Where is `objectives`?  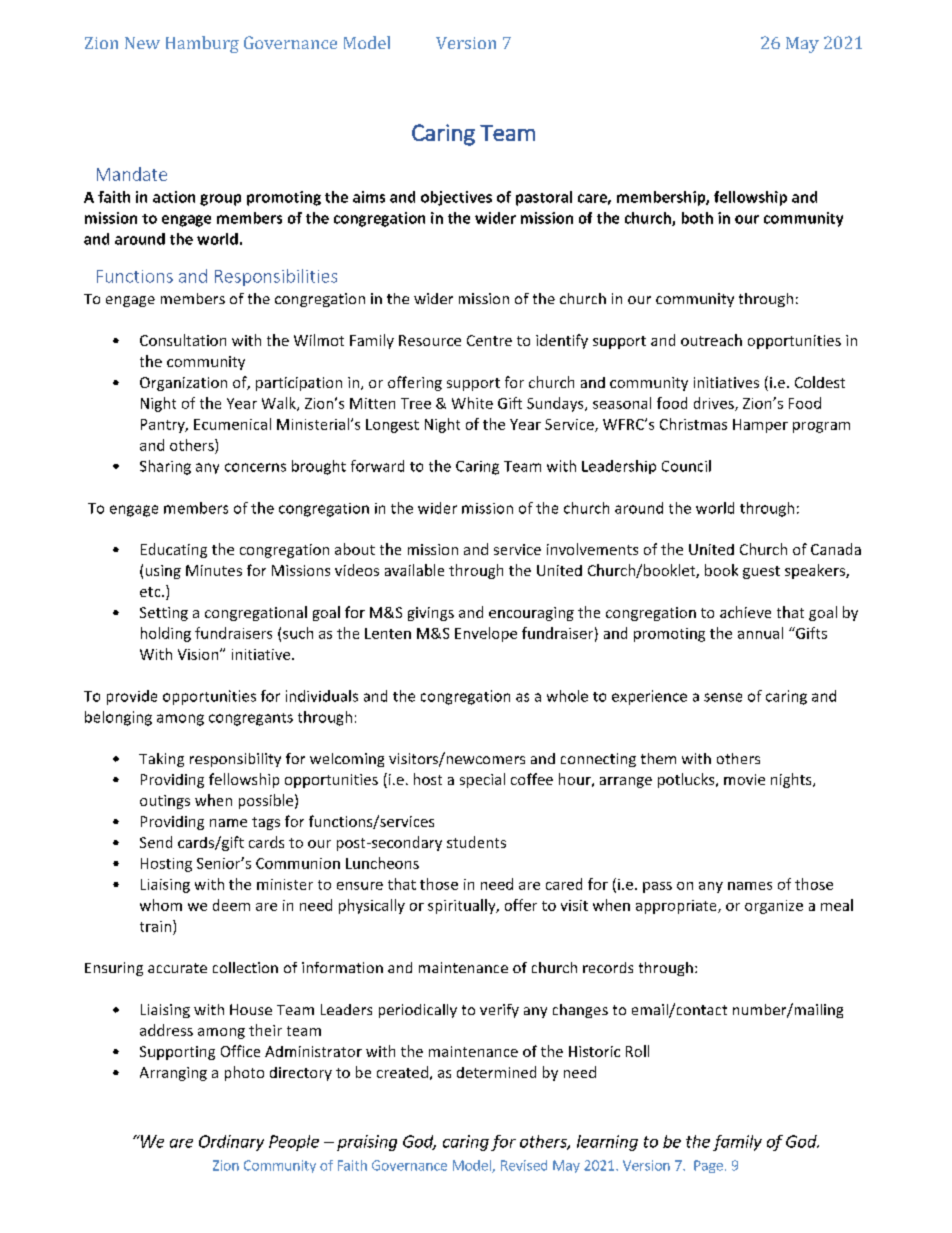 objectives is located at coordinates (456, 198).
